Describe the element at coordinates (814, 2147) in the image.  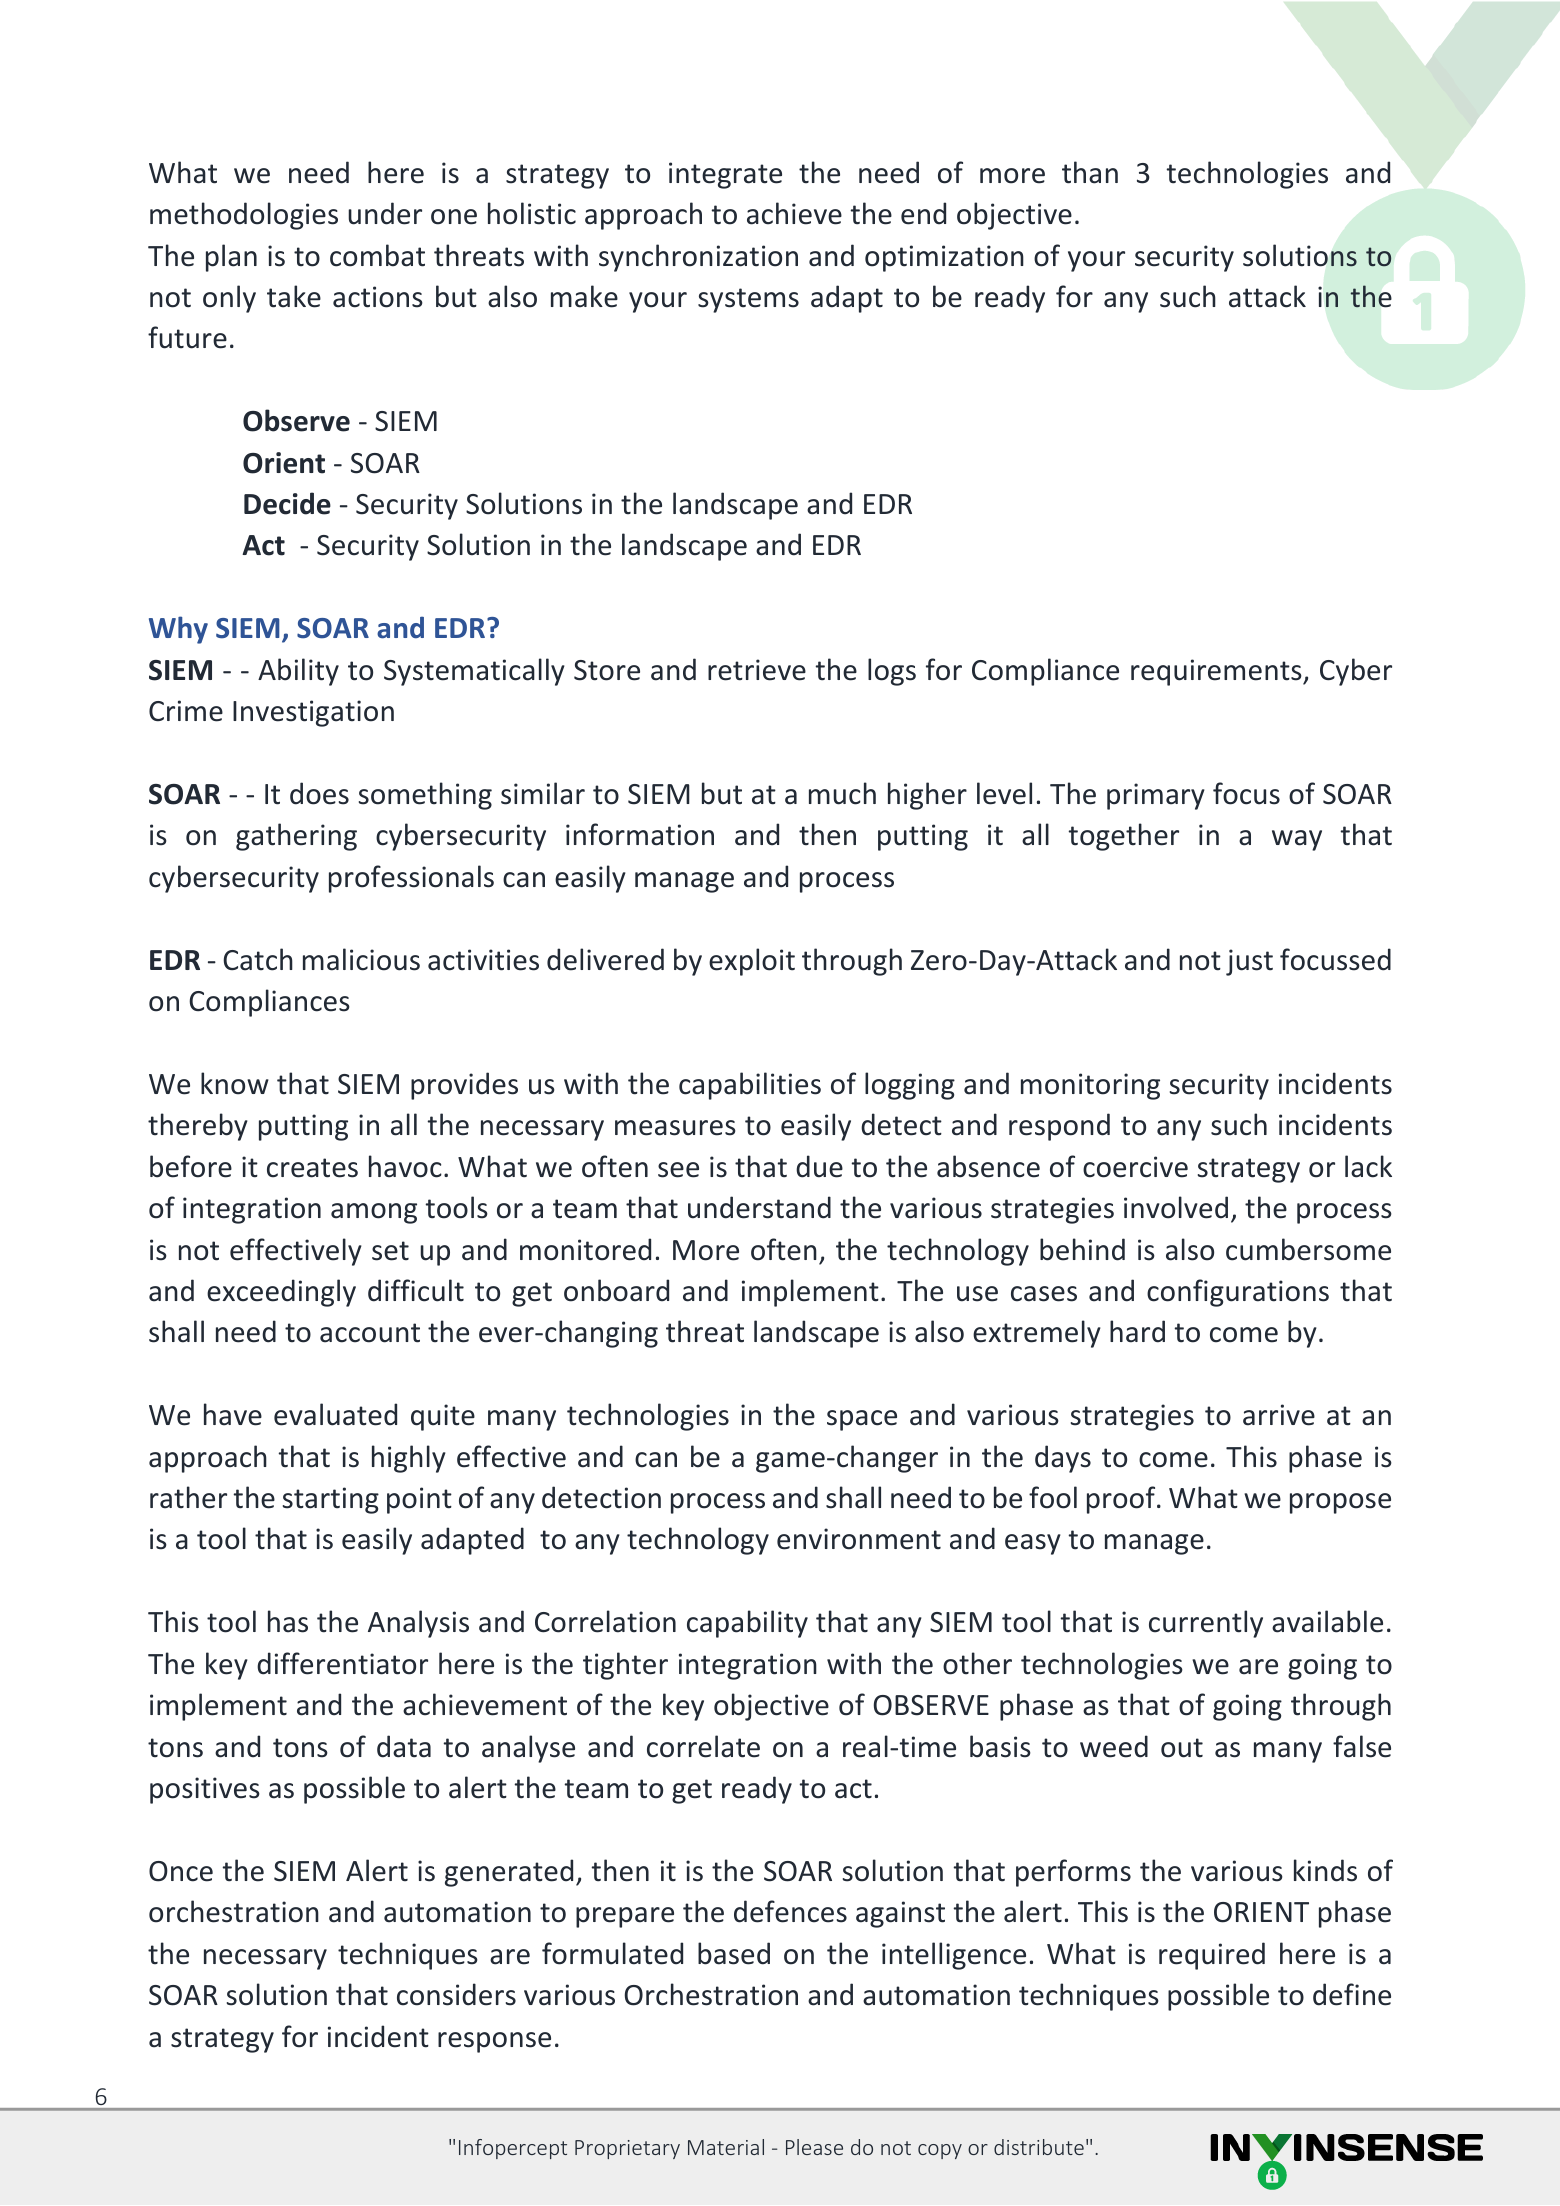
I see `Please` at that location.
